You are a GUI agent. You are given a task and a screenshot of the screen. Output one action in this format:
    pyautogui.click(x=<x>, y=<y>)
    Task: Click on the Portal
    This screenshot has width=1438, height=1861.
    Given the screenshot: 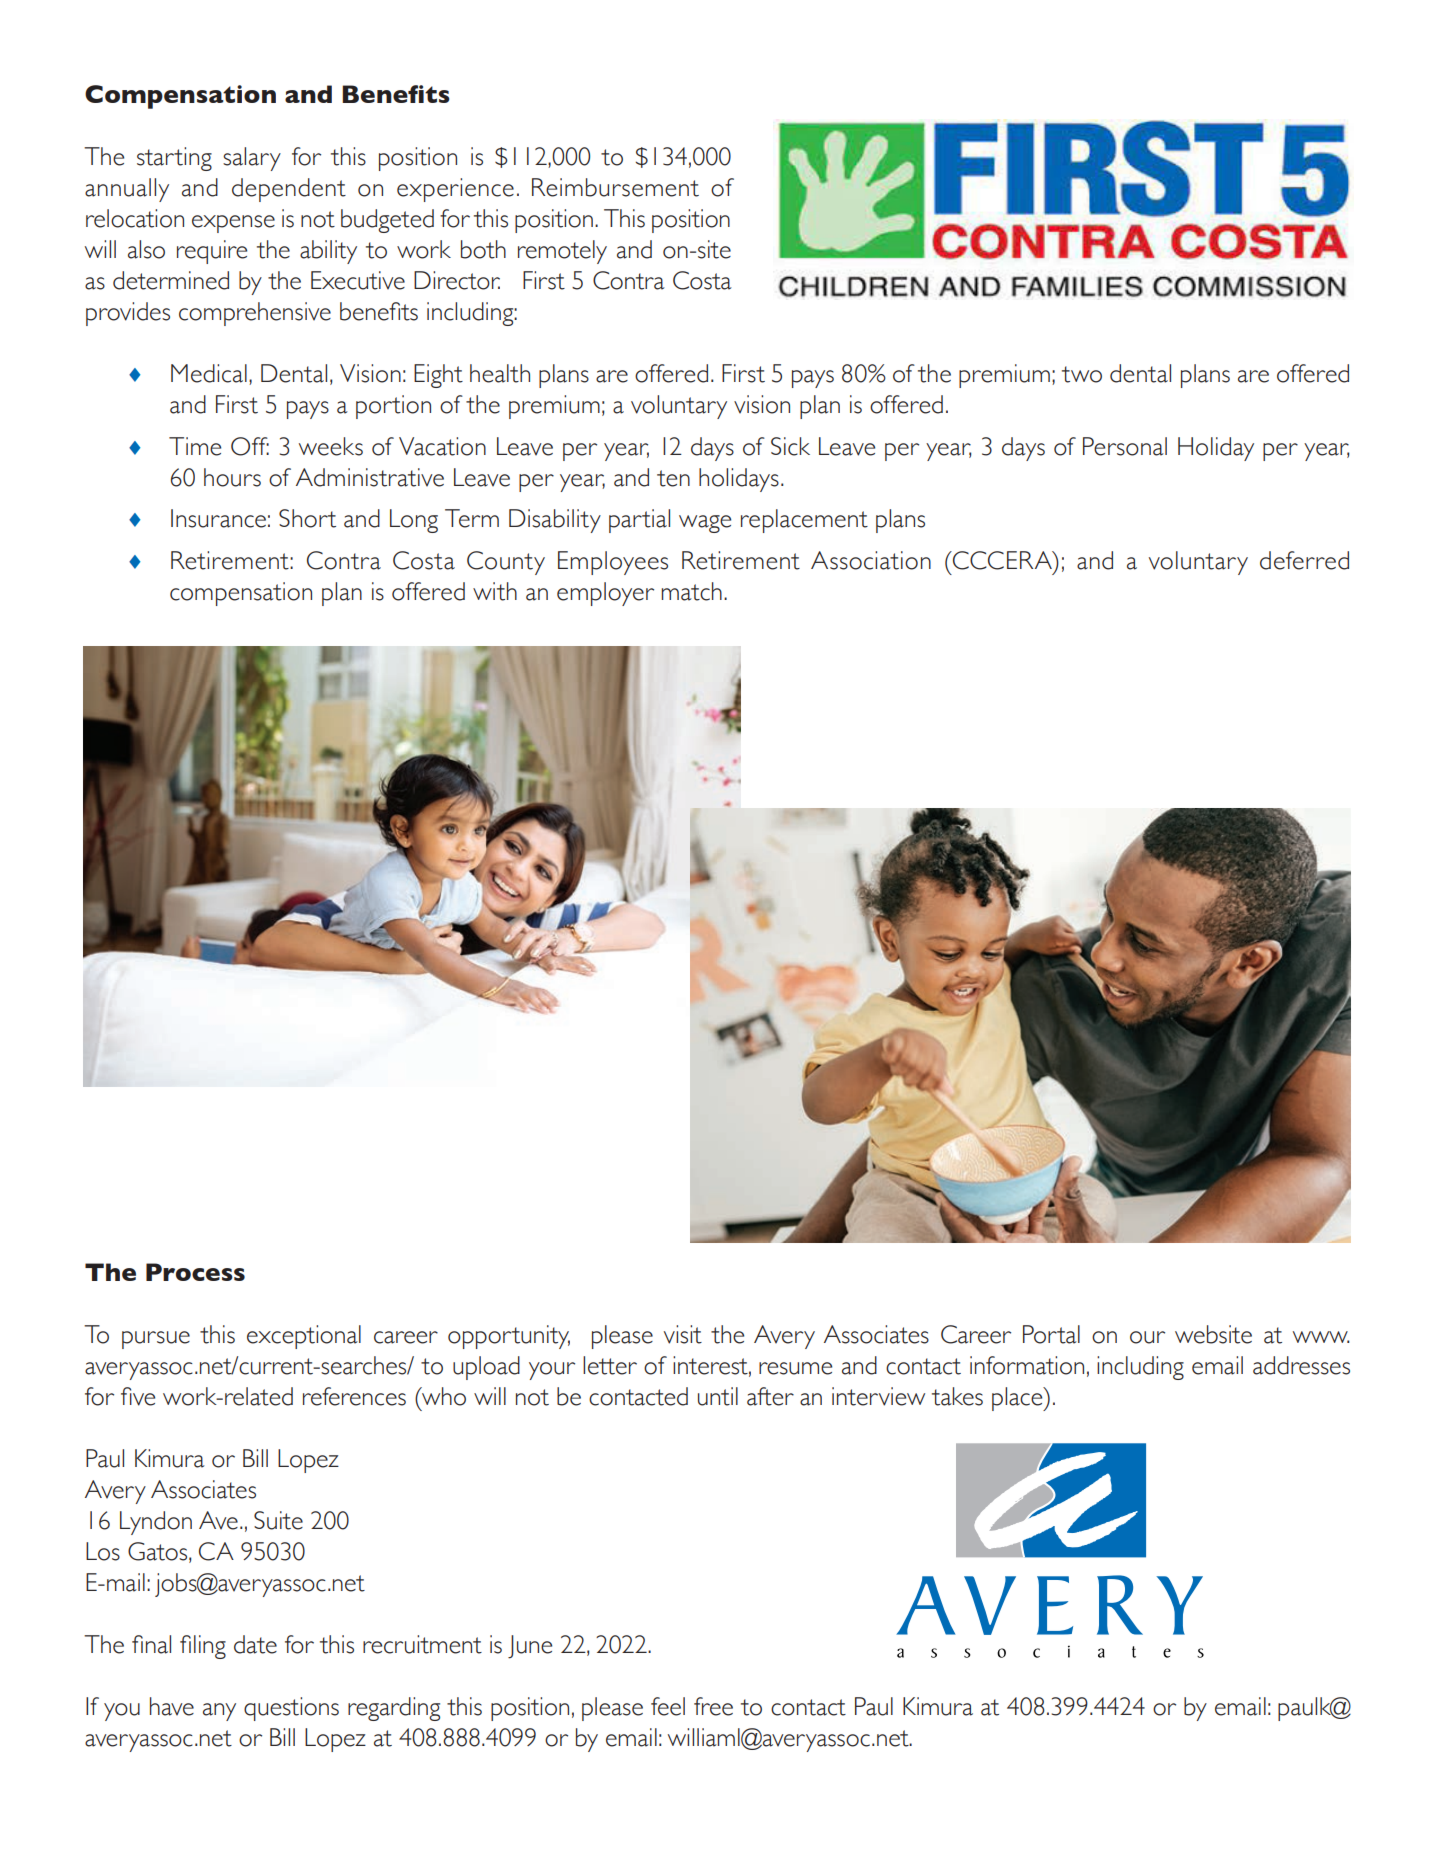 What is the action you would take?
    pyautogui.click(x=1051, y=1334)
